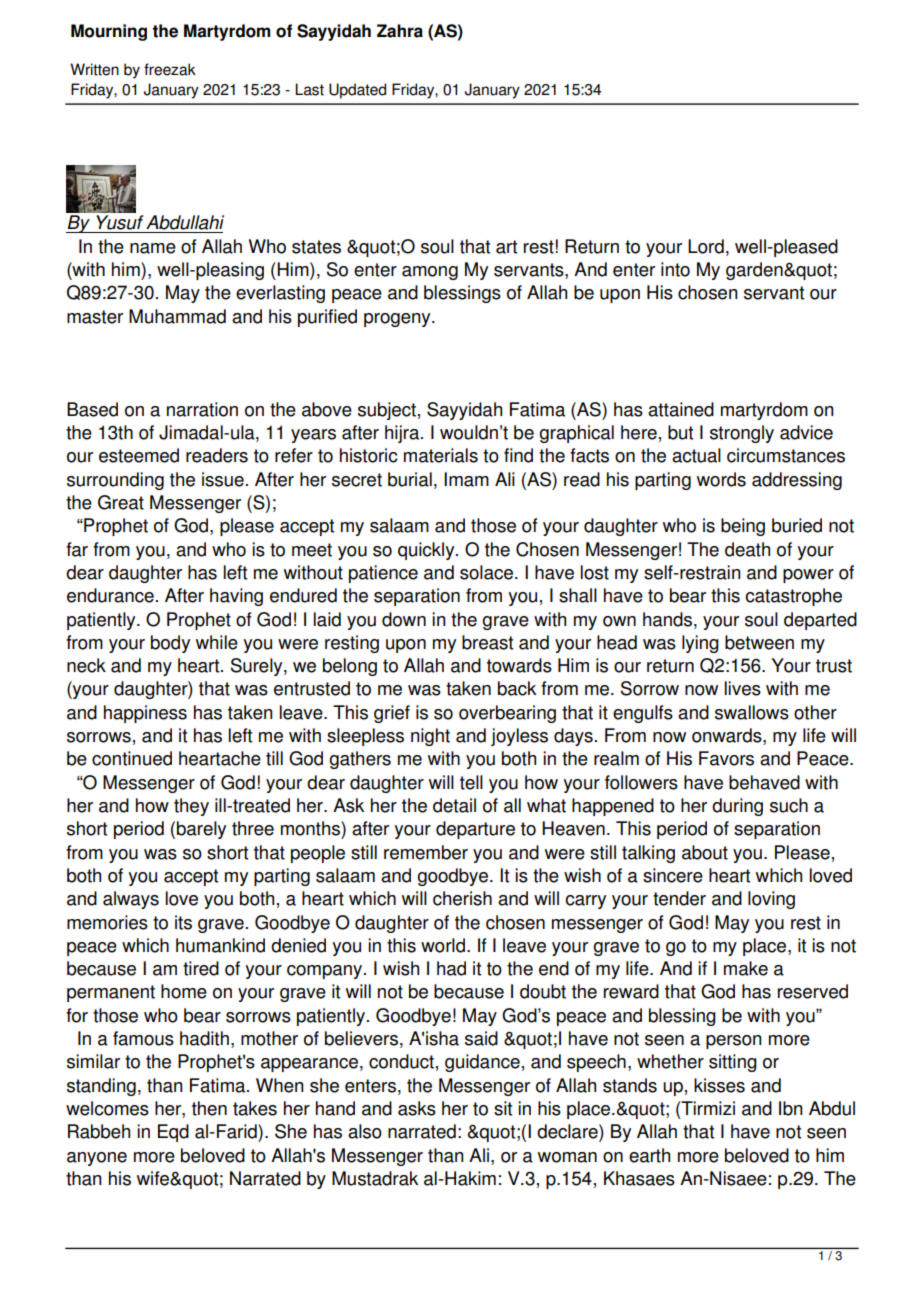 This page has height=1308, width=924. I want to click on Lord, so click(706, 246).
